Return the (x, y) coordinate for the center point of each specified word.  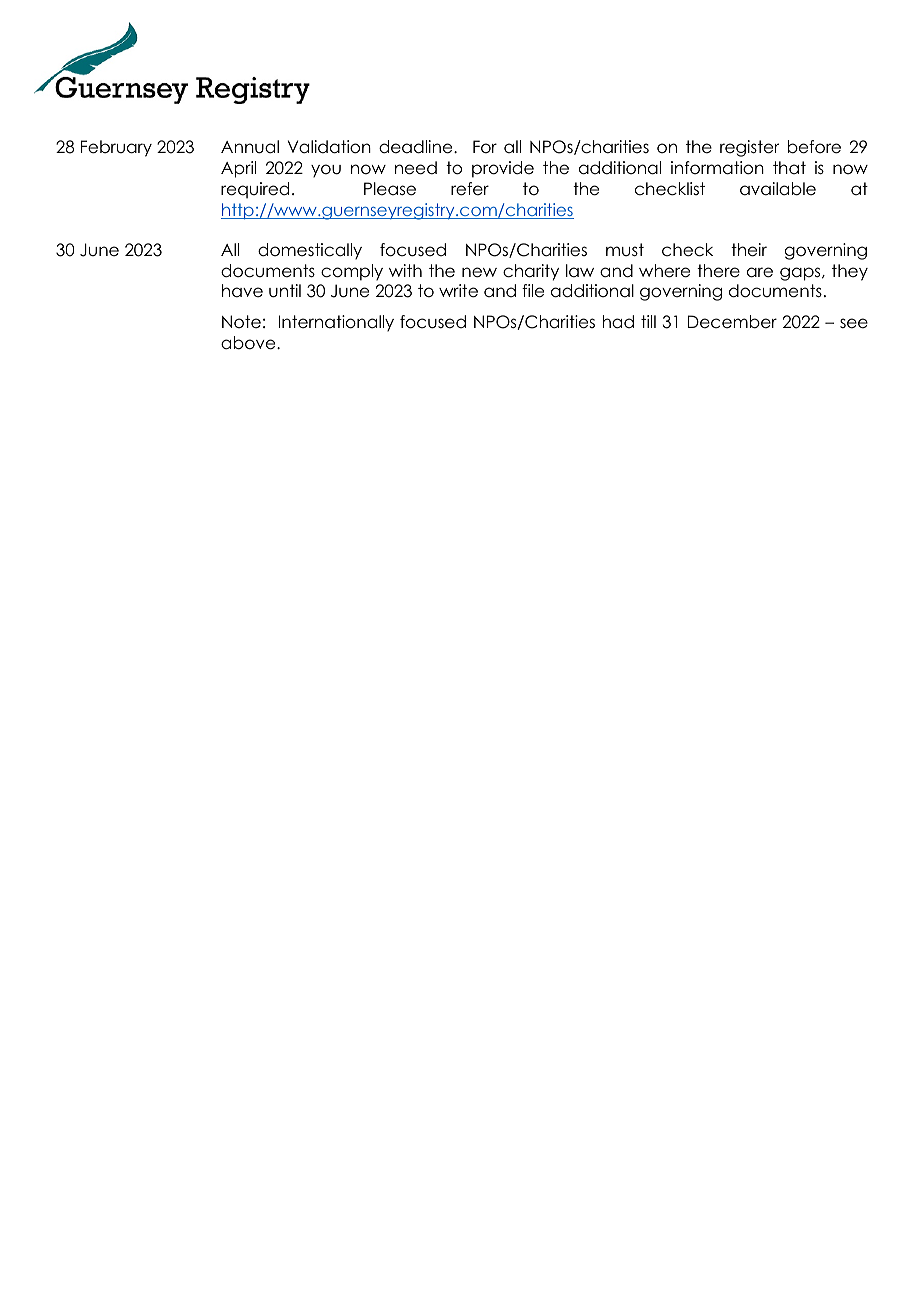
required (255, 190)
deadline (417, 147)
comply (352, 272)
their (749, 250)
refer (470, 189)
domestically (310, 251)
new (479, 272)
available (778, 189)
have (242, 291)
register (749, 148)
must (625, 250)
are (760, 272)
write (458, 291)
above (249, 343)
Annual (250, 147)
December (732, 322)
